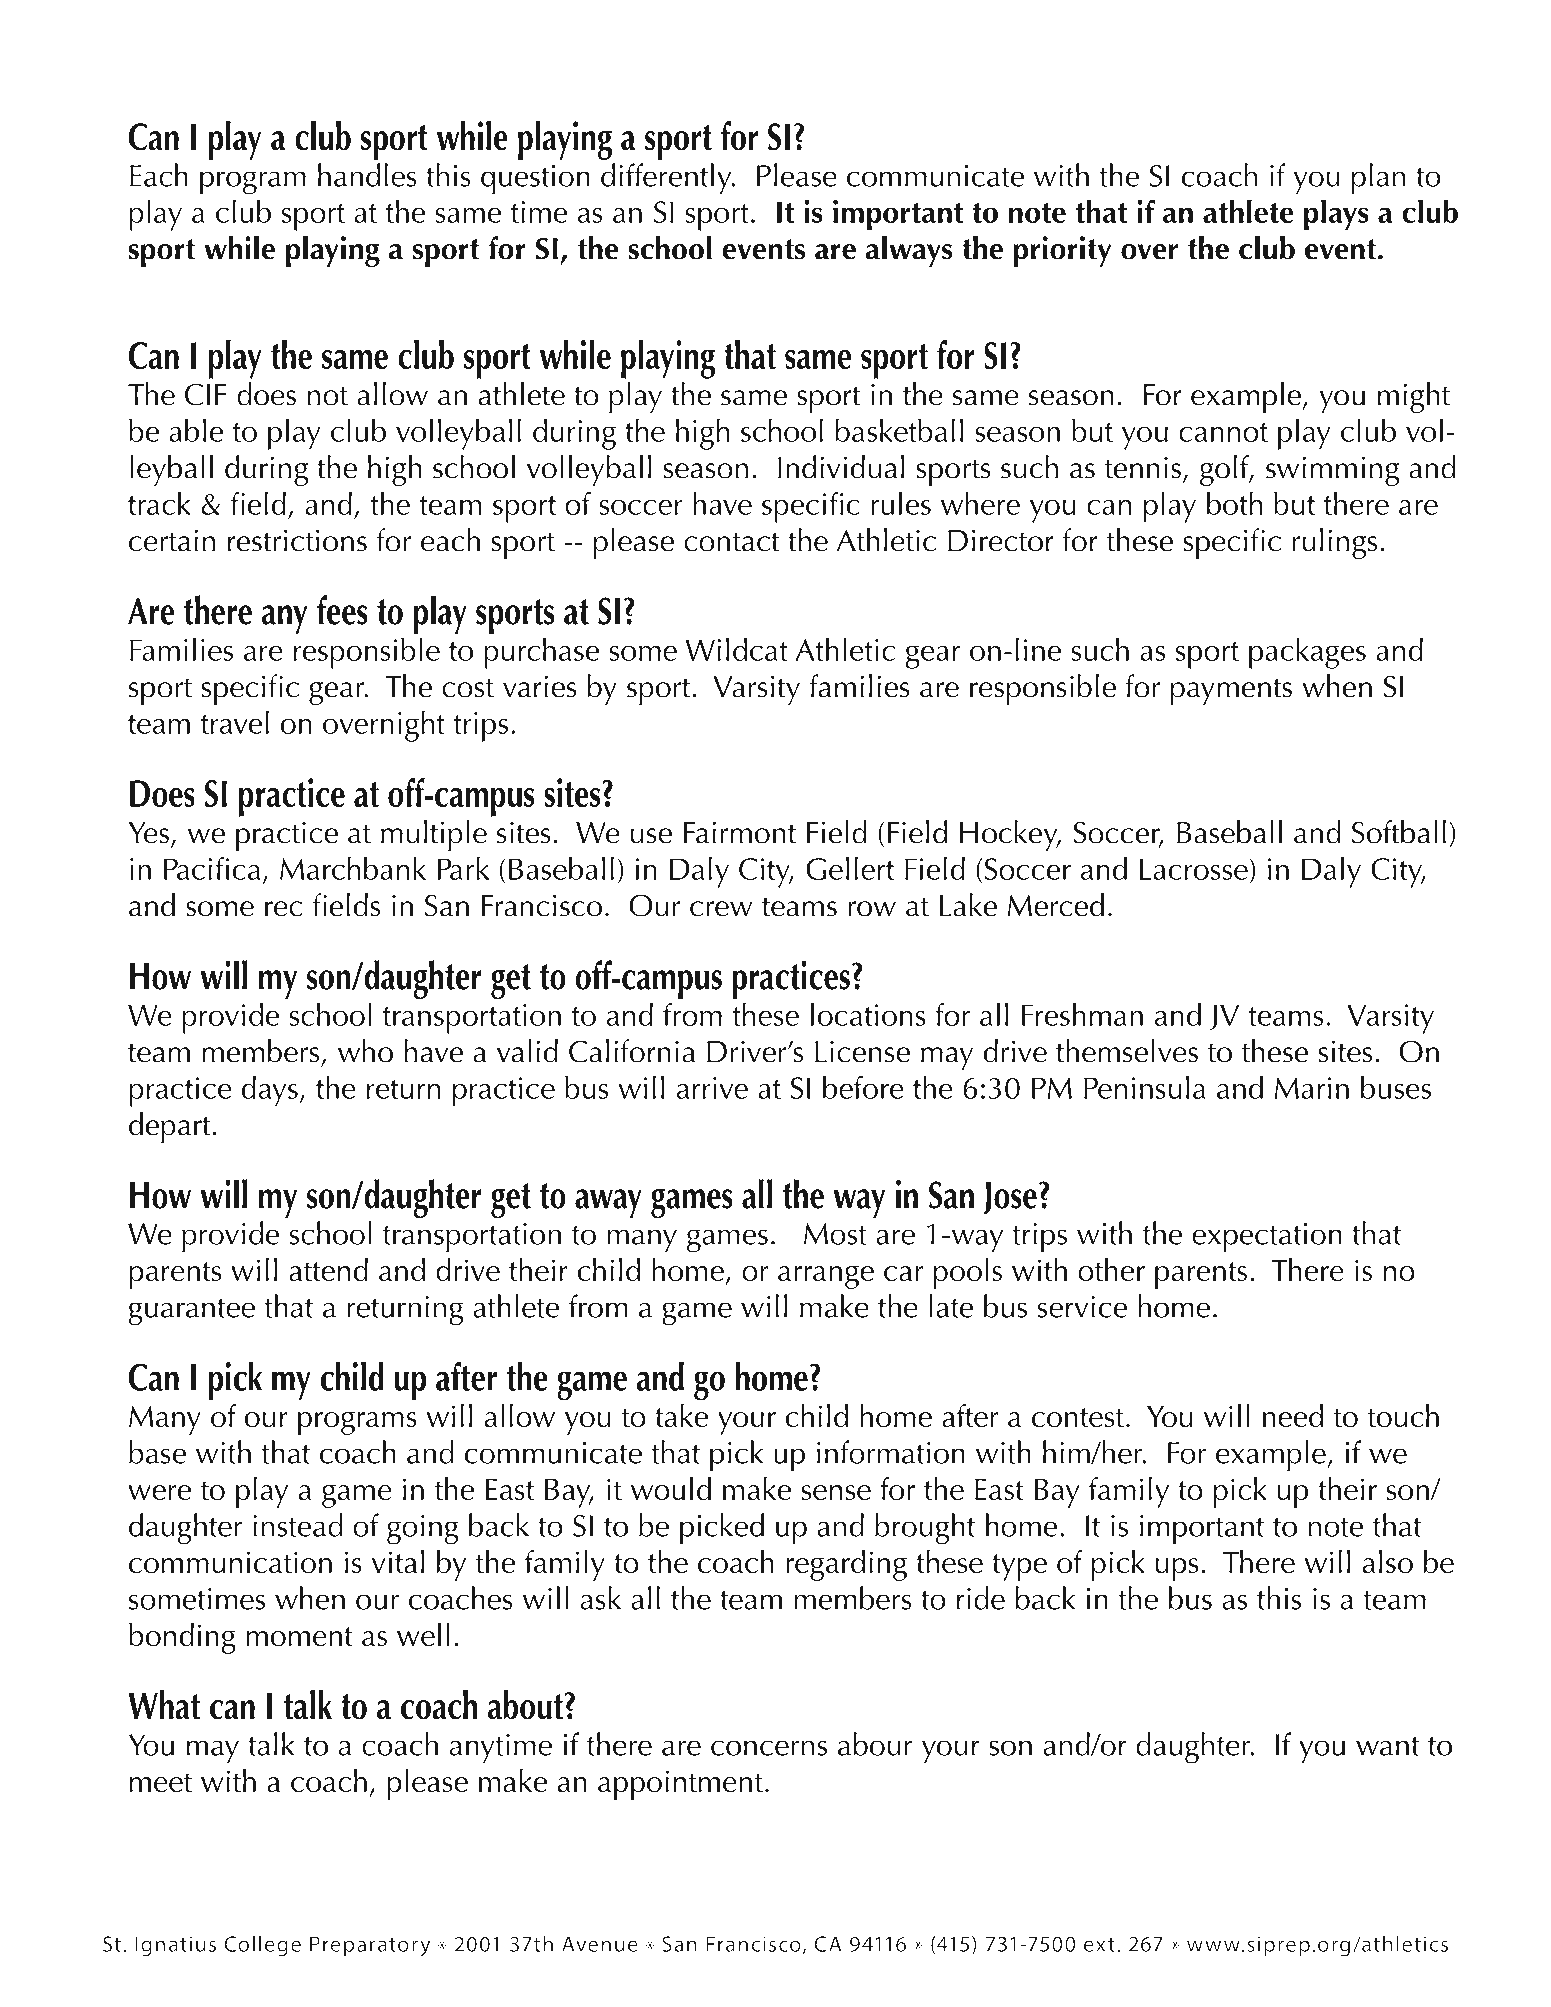 Image resolution: width=1551 pixels, height=2007 pixels. I want to click on ext, so click(1099, 1945).
